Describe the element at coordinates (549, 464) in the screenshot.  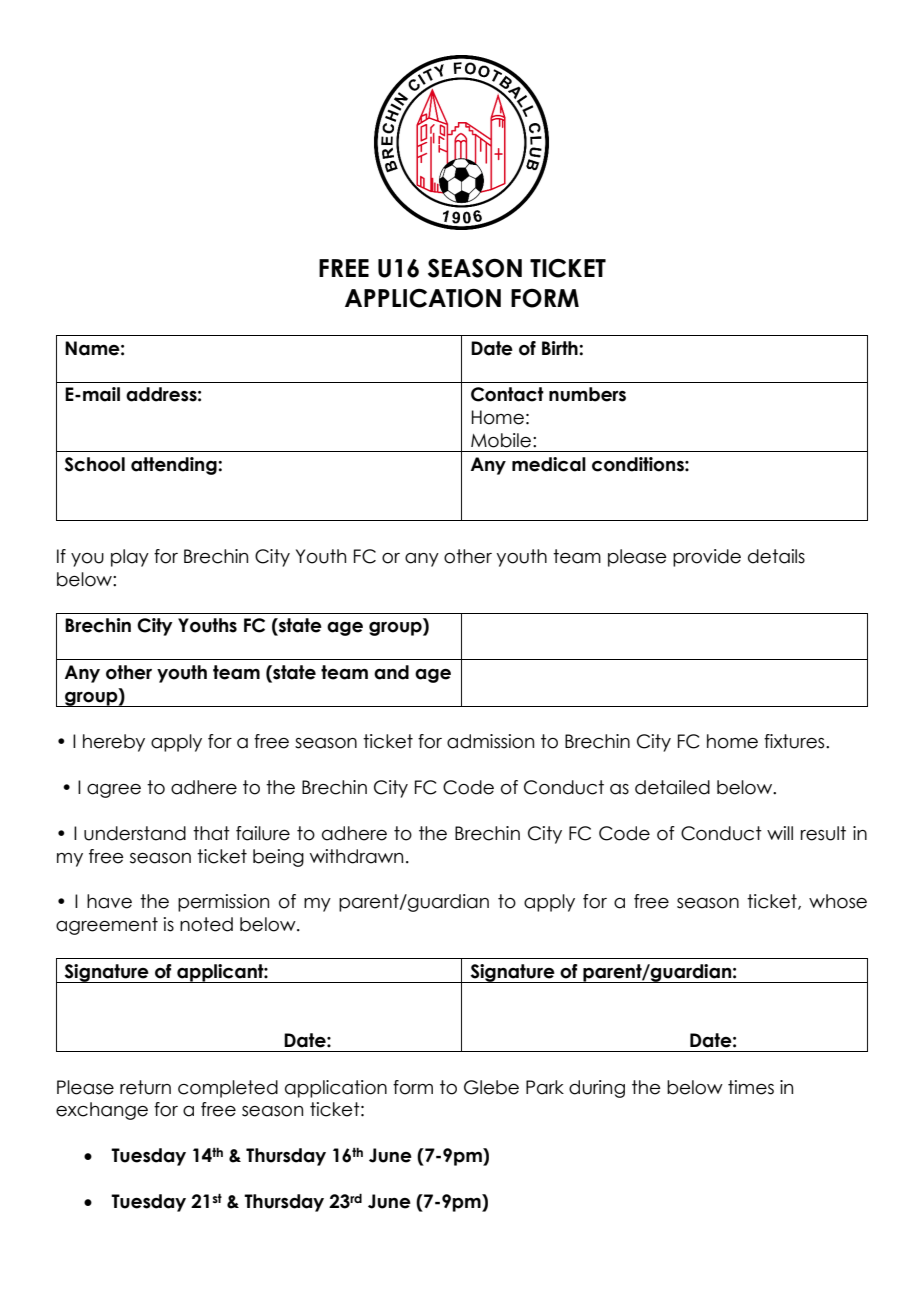
I see `medical` at that location.
